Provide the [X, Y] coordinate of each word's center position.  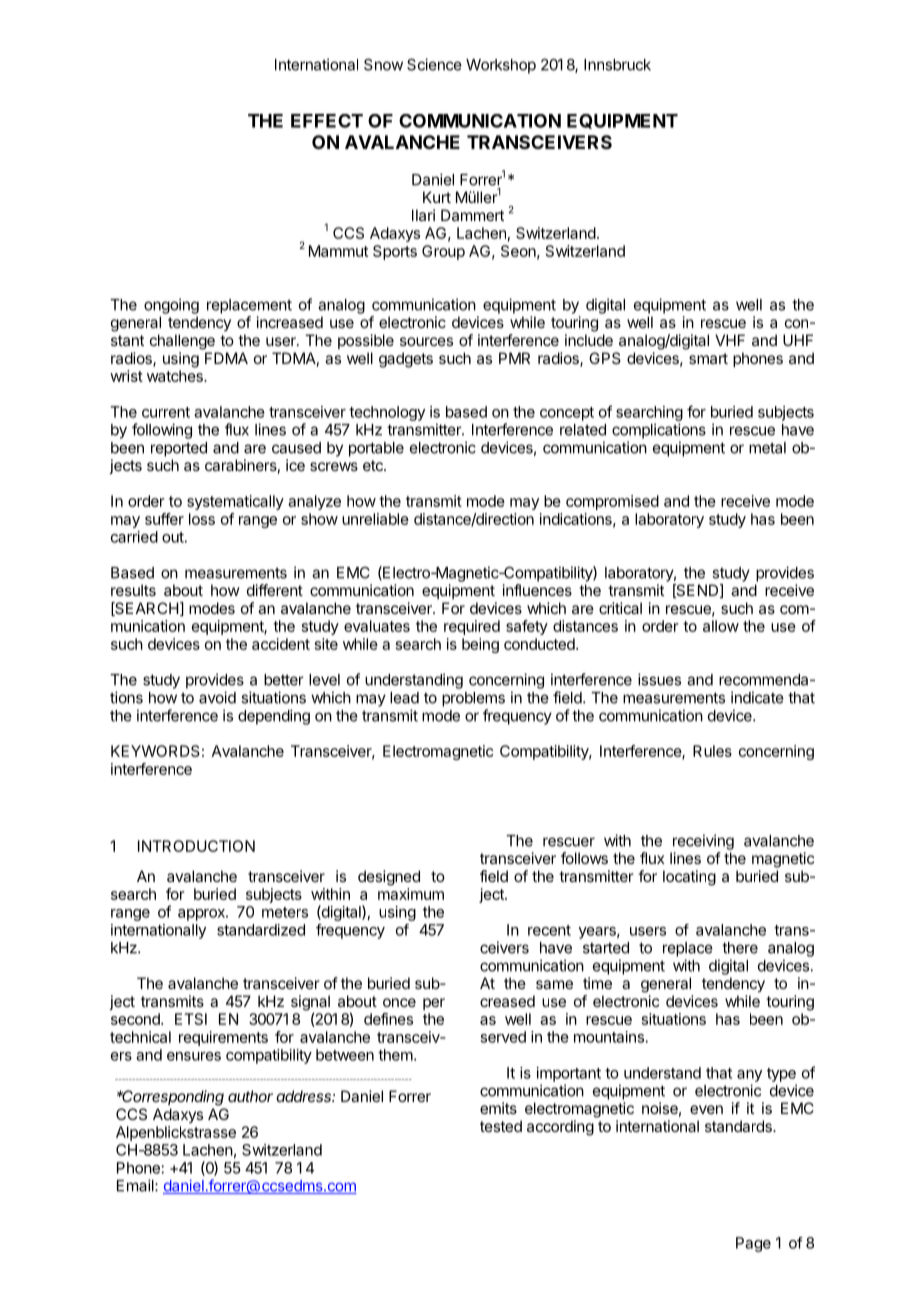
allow [721, 626]
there [740, 948]
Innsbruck [617, 65]
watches [176, 376]
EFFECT [327, 121]
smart [708, 358]
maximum [411, 894]
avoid [217, 697]
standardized [261, 930]
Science [434, 64]
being [480, 645]
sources [426, 341]
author [250, 1096]
